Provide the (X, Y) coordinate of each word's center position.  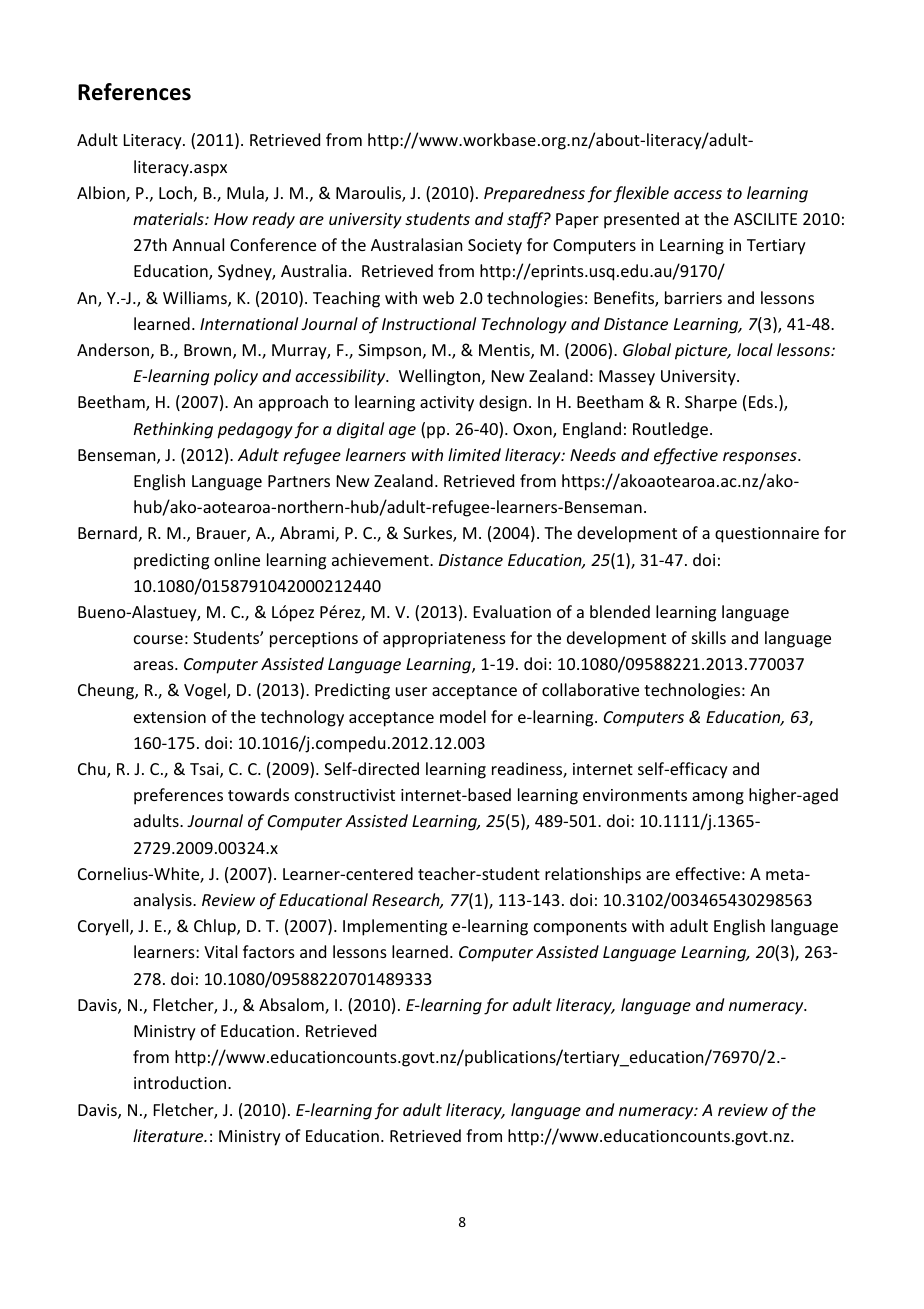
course (158, 639)
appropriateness (444, 640)
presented (641, 220)
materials (169, 218)
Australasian (416, 244)
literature (169, 1135)
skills (709, 637)
